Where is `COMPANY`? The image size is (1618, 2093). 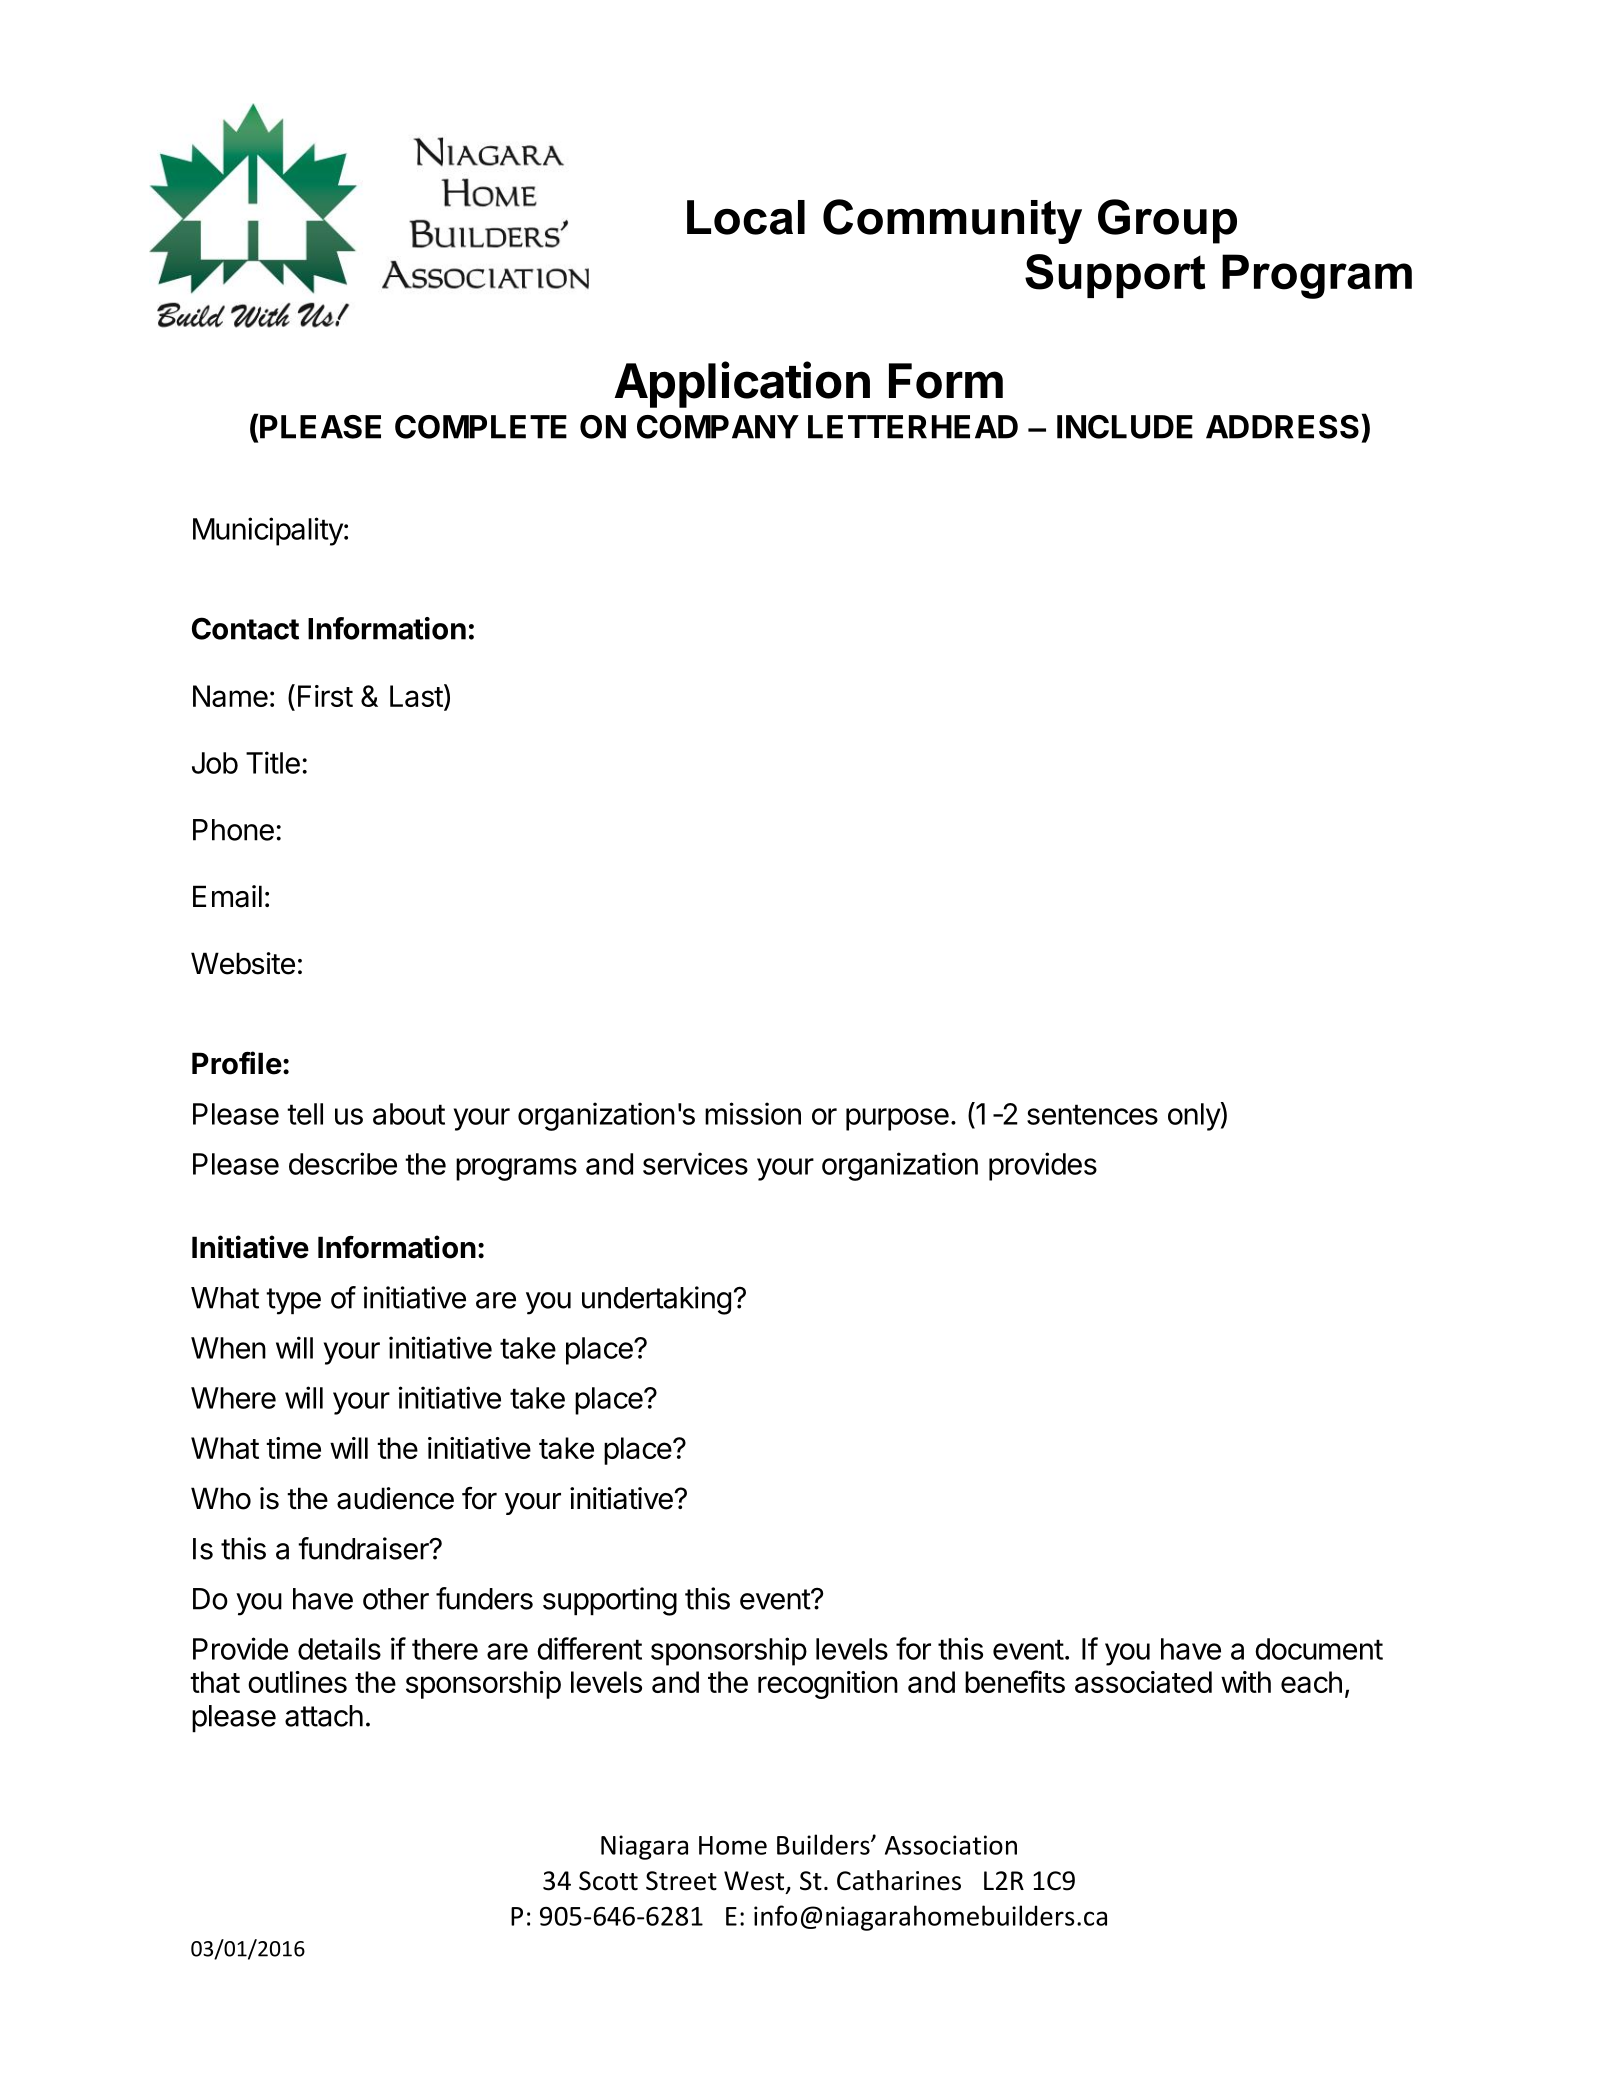 COMPANY is located at coordinates (718, 427).
